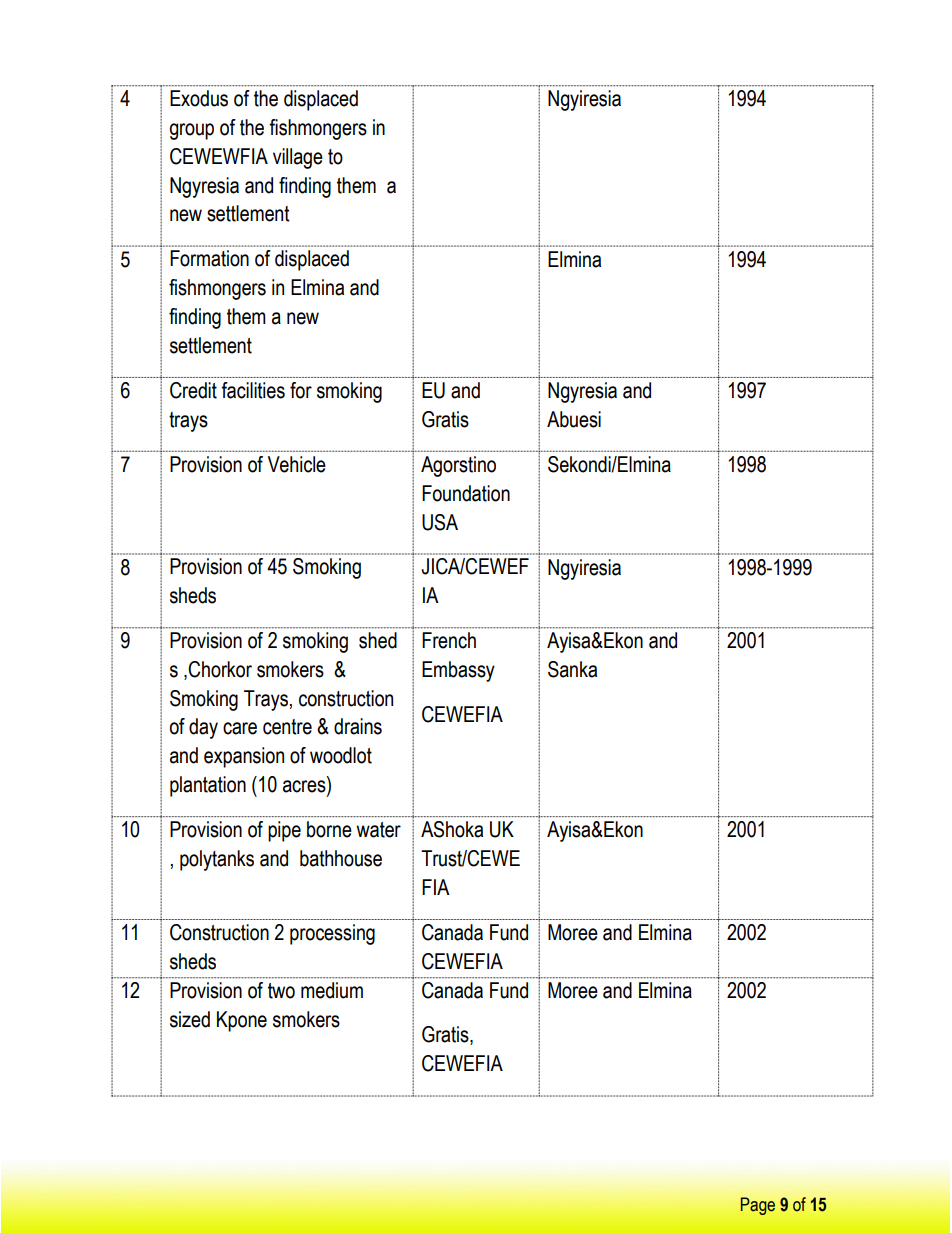  What do you see at coordinates (199, 98) in the image?
I see `Exodus` at bounding box center [199, 98].
